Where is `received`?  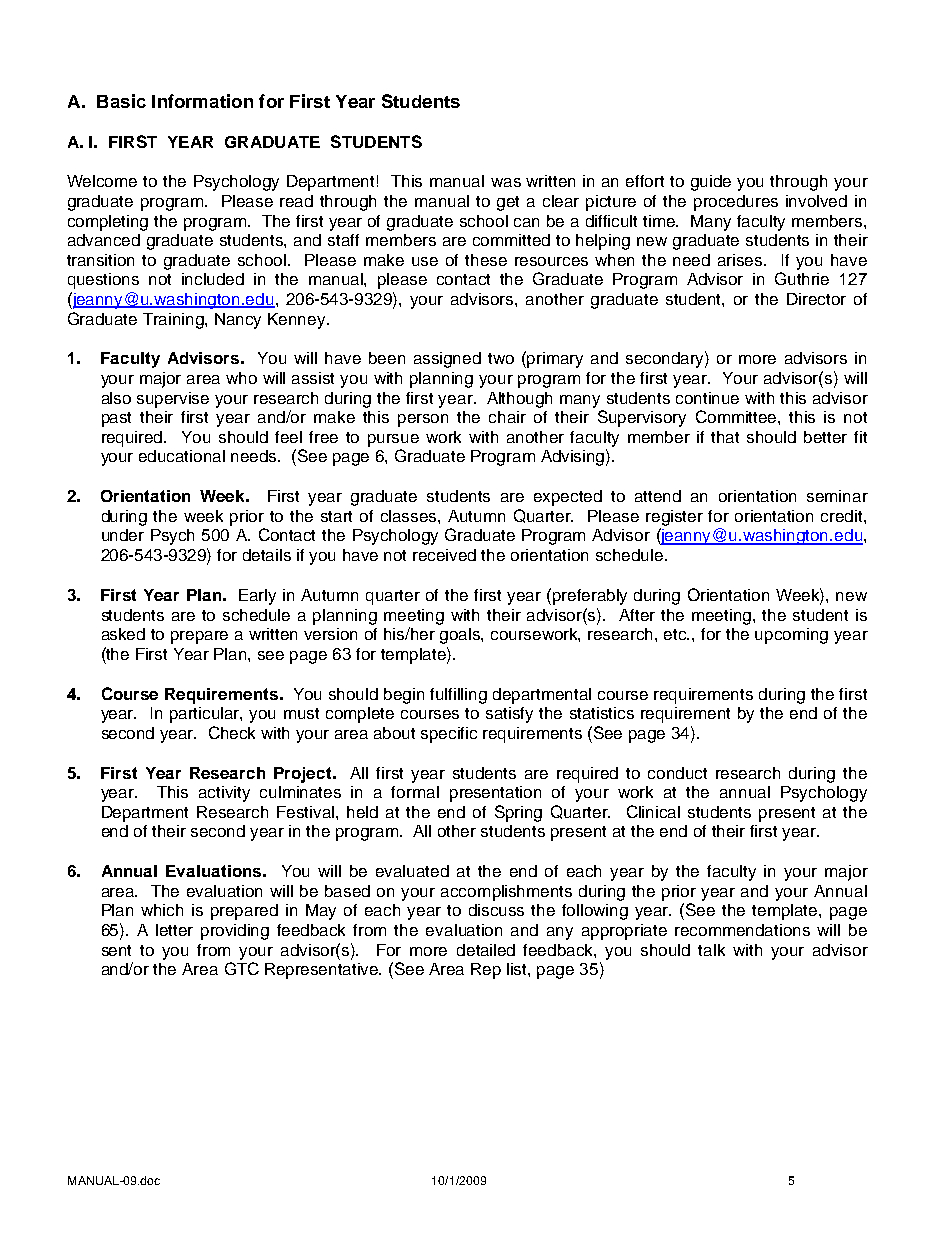 received is located at coordinates (444, 555).
